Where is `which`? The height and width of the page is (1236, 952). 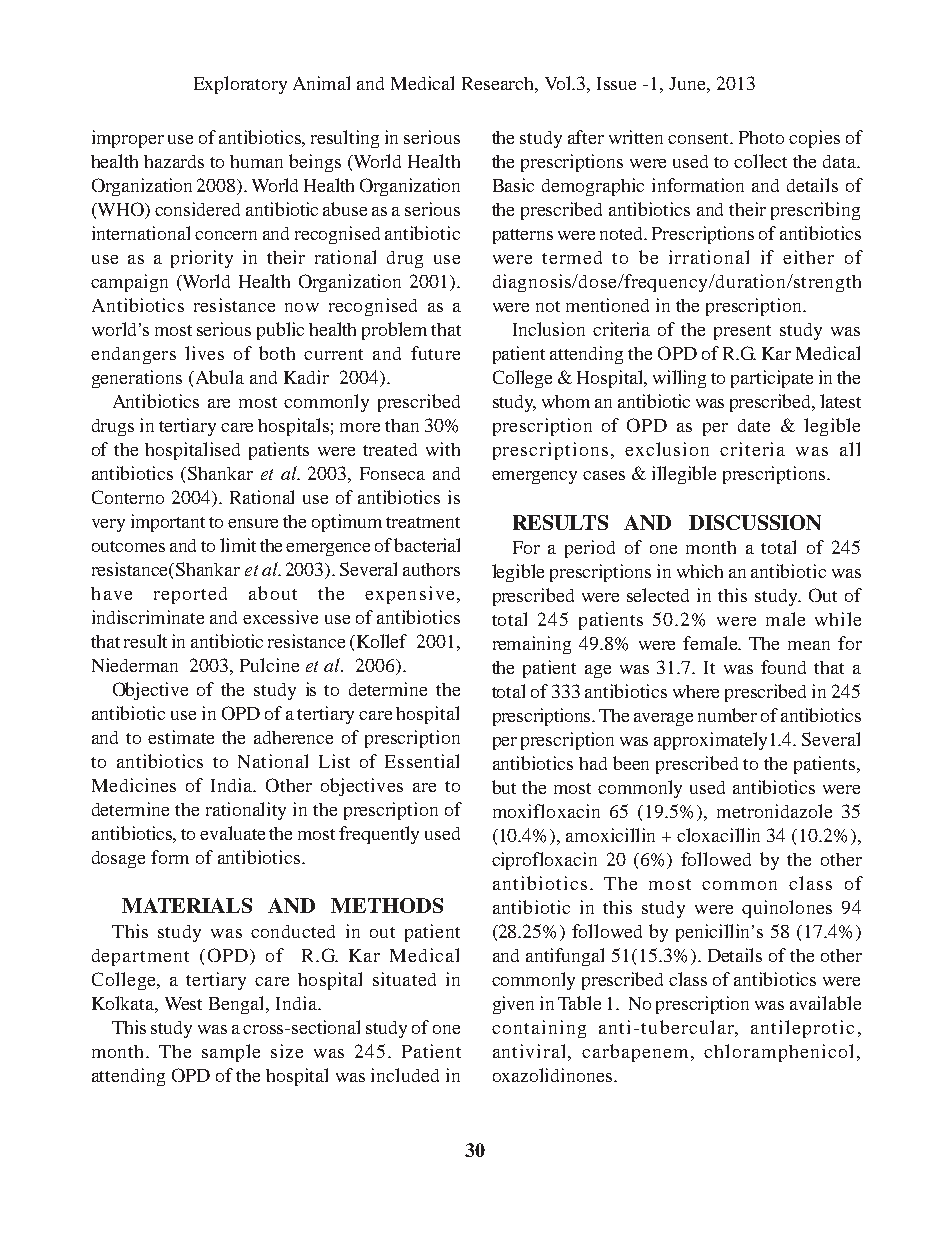 which is located at coordinates (700, 571).
